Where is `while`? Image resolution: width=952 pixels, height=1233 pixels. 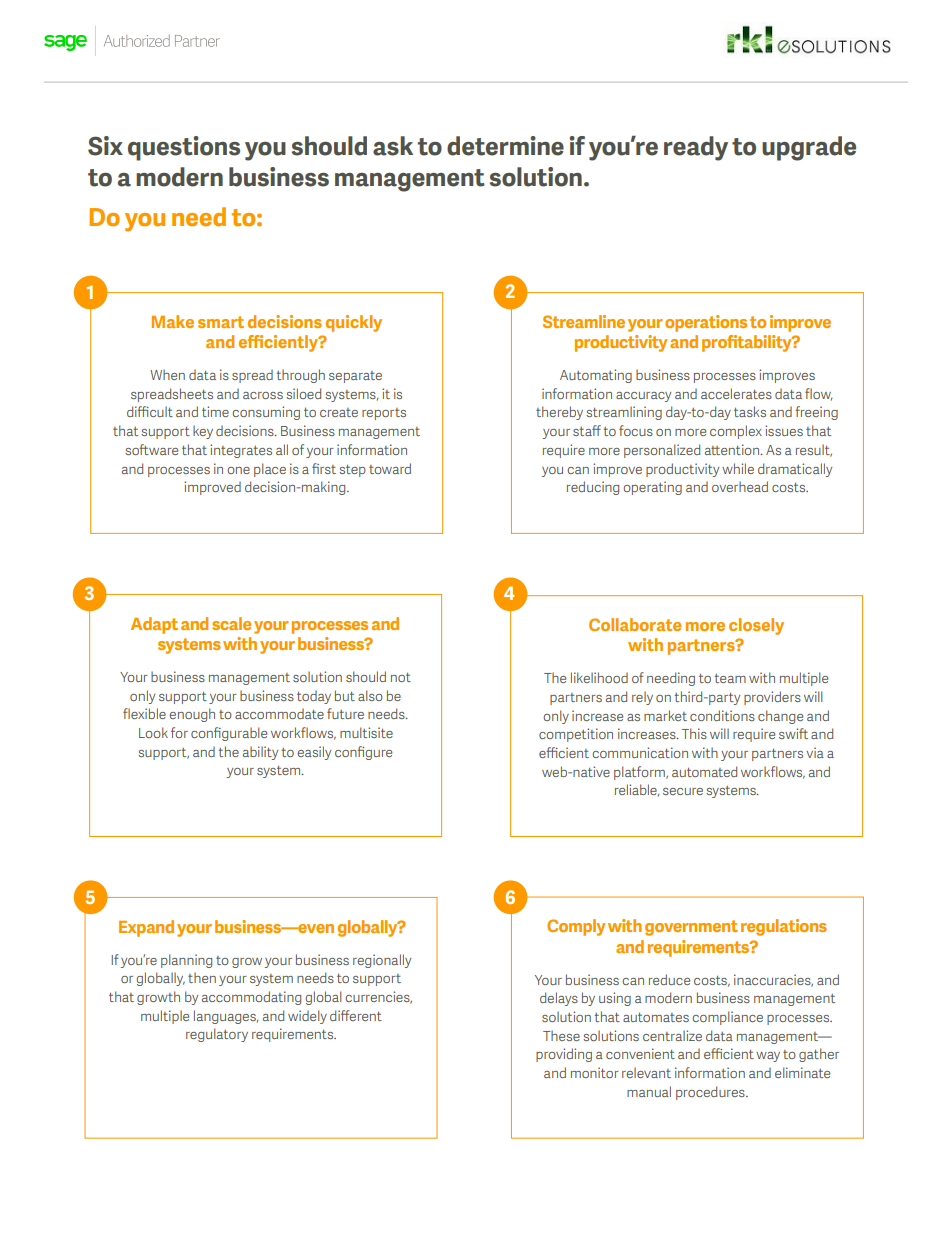
while is located at coordinates (738, 468).
